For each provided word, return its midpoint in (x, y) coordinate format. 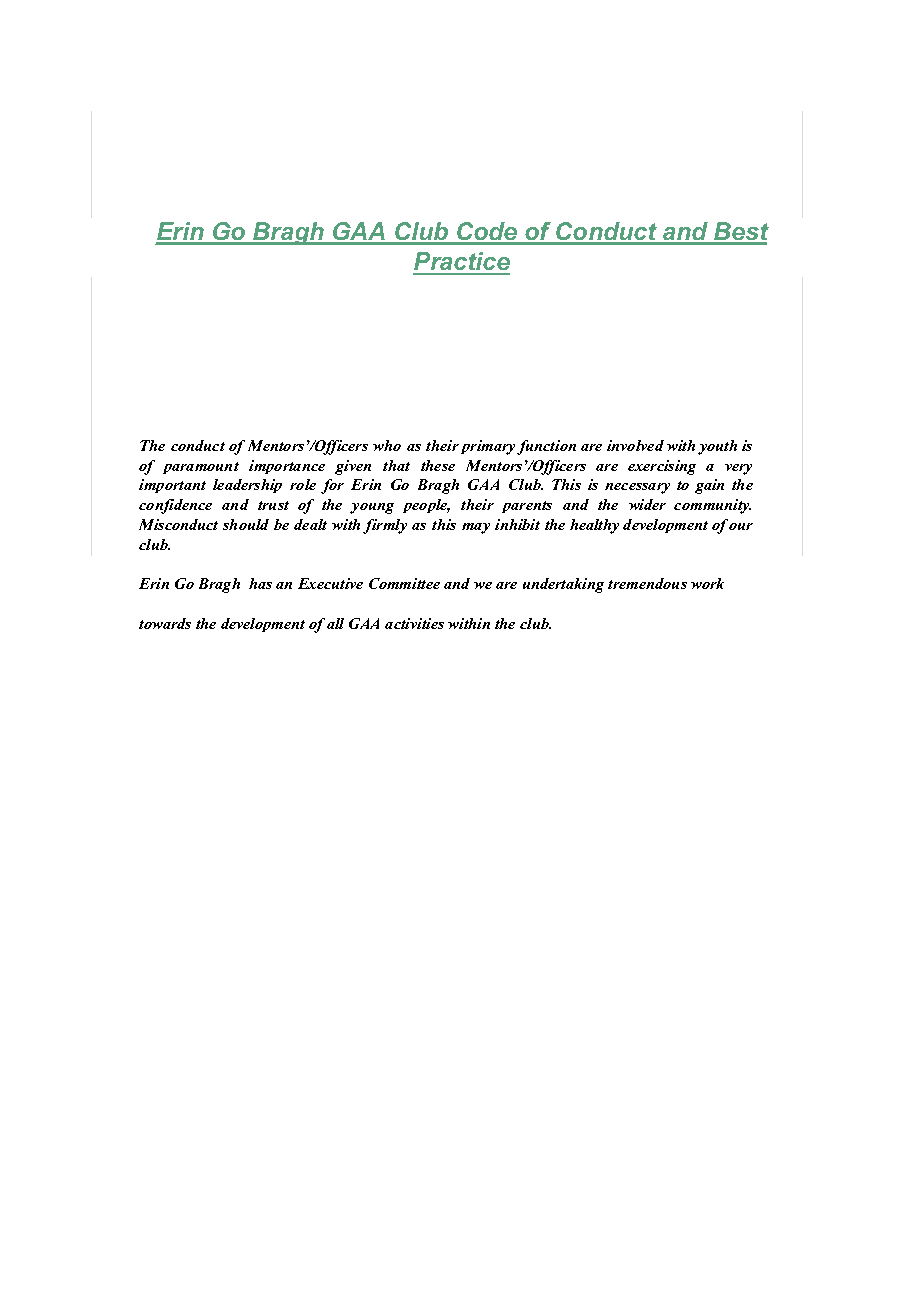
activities (414, 623)
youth (717, 447)
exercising (662, 467)
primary (488, 447)
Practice (461, 263)
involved (635, 445)
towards (165, 623)
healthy (594, 526)
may (476, 528)
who (387, 445)
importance (287, 467)
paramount (201, 468)
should (246, 524)
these (438, 465)
